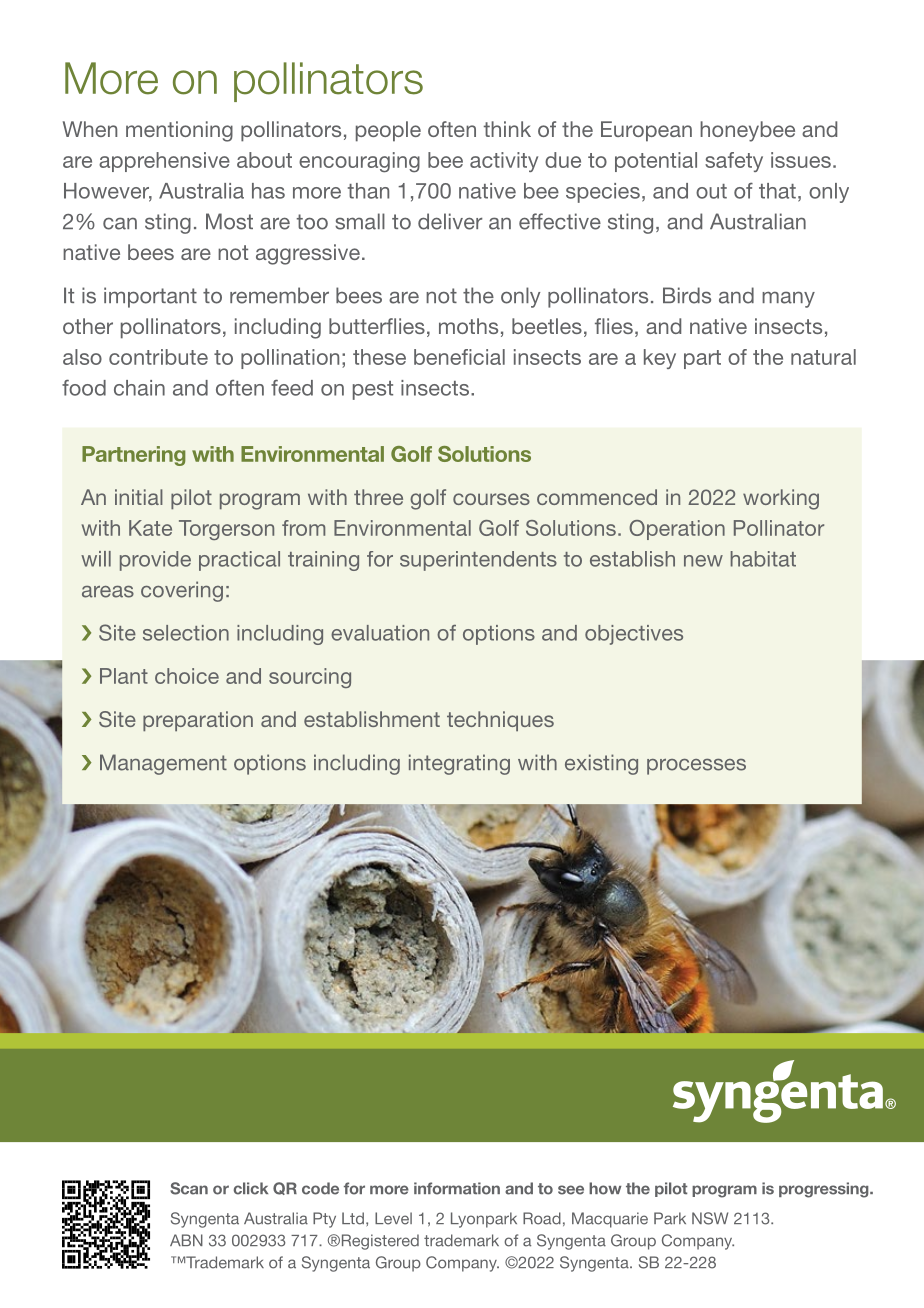 The image size is (924, 1308). I want to click on processes, so click(696, 767).
